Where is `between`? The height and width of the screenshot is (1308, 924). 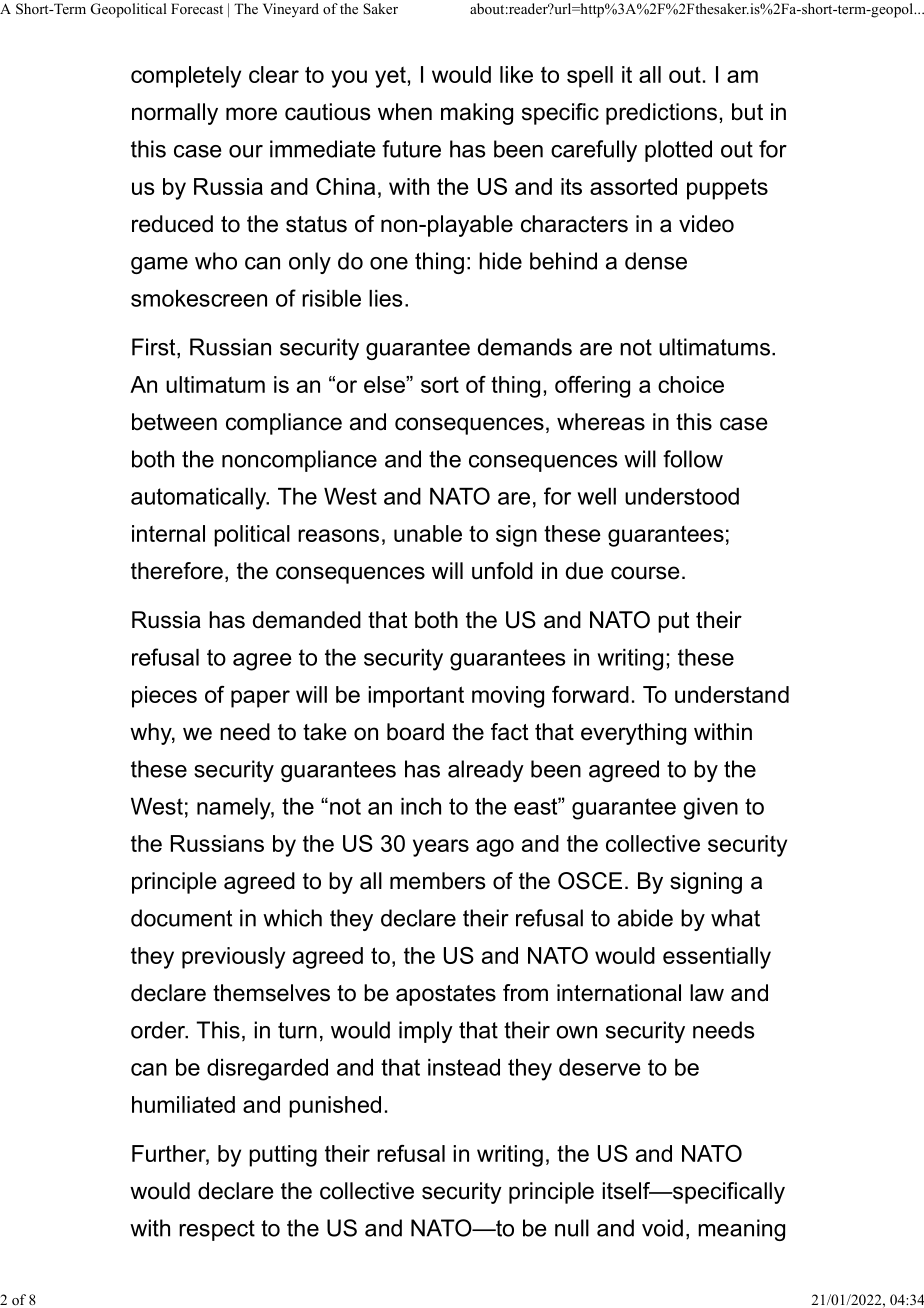 between is located at coordinates (174, 422).
